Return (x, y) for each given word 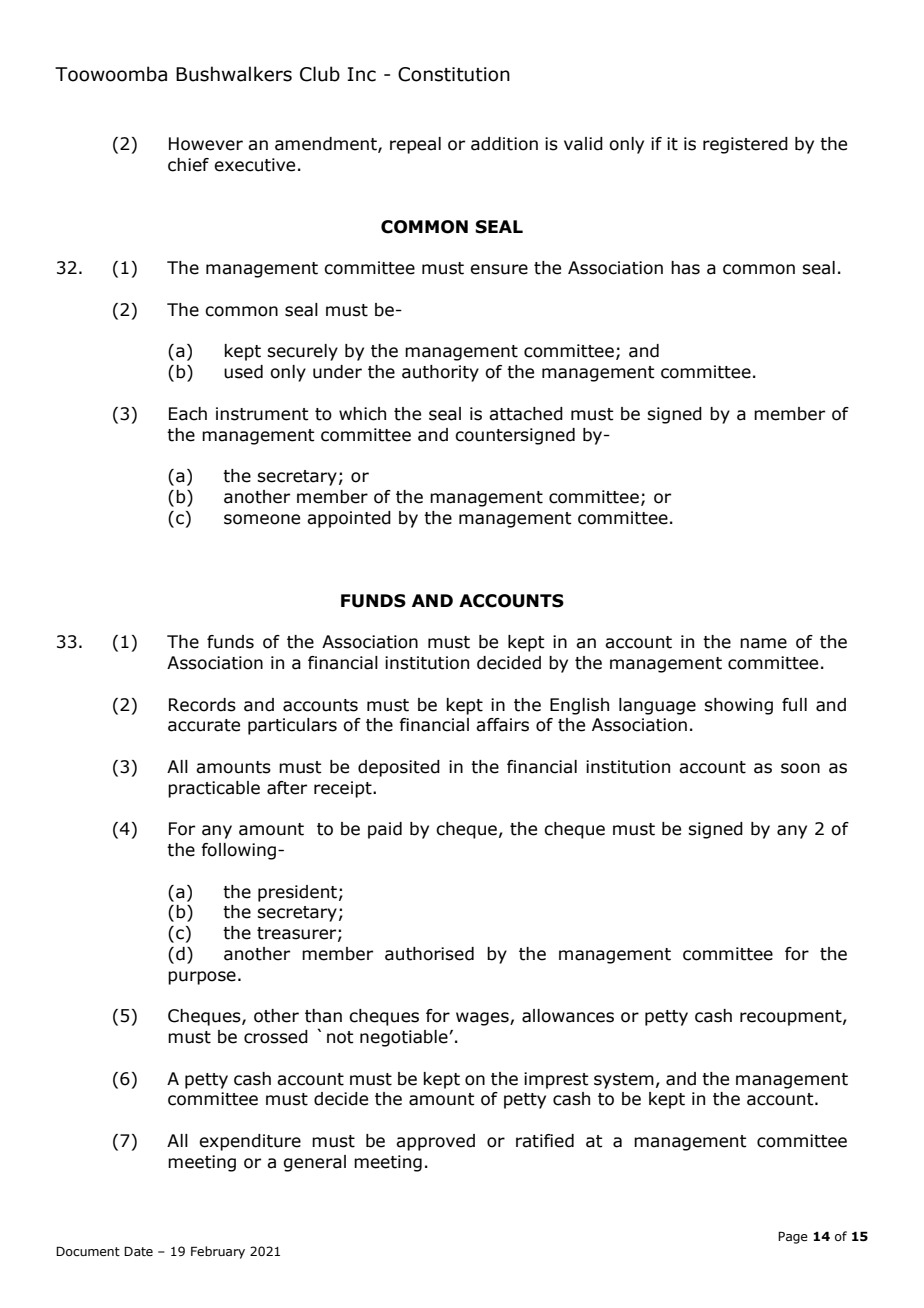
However (206, 144)
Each (188, 414)
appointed (349, 519)
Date (138, 1251)
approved (435, 1142)
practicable (214, 789)
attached (526, 414)
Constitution (454, 74)
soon (800, 768)
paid (385, 830)
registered (745, 145)
